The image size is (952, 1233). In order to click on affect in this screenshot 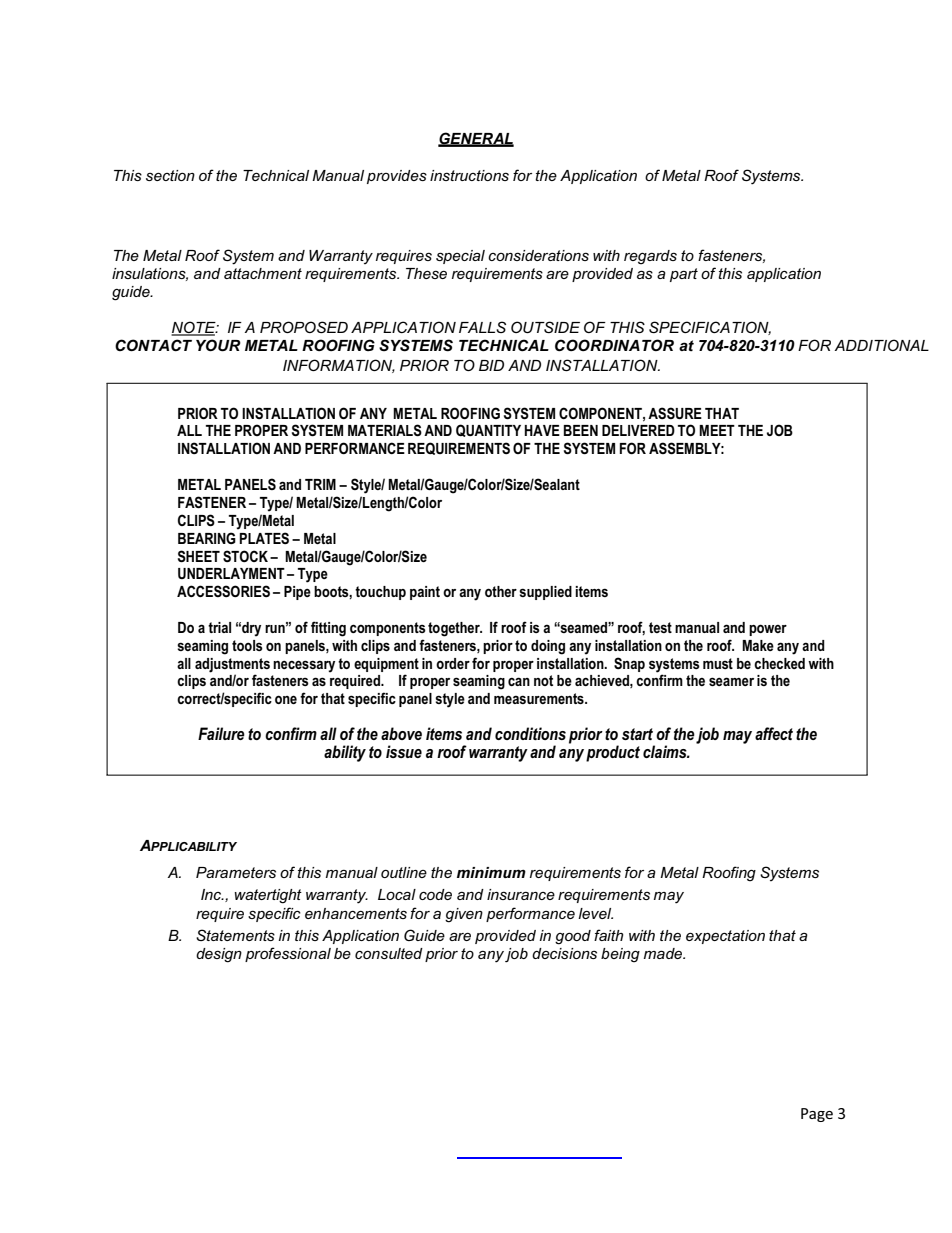, I will do `click(774, 733)`.
